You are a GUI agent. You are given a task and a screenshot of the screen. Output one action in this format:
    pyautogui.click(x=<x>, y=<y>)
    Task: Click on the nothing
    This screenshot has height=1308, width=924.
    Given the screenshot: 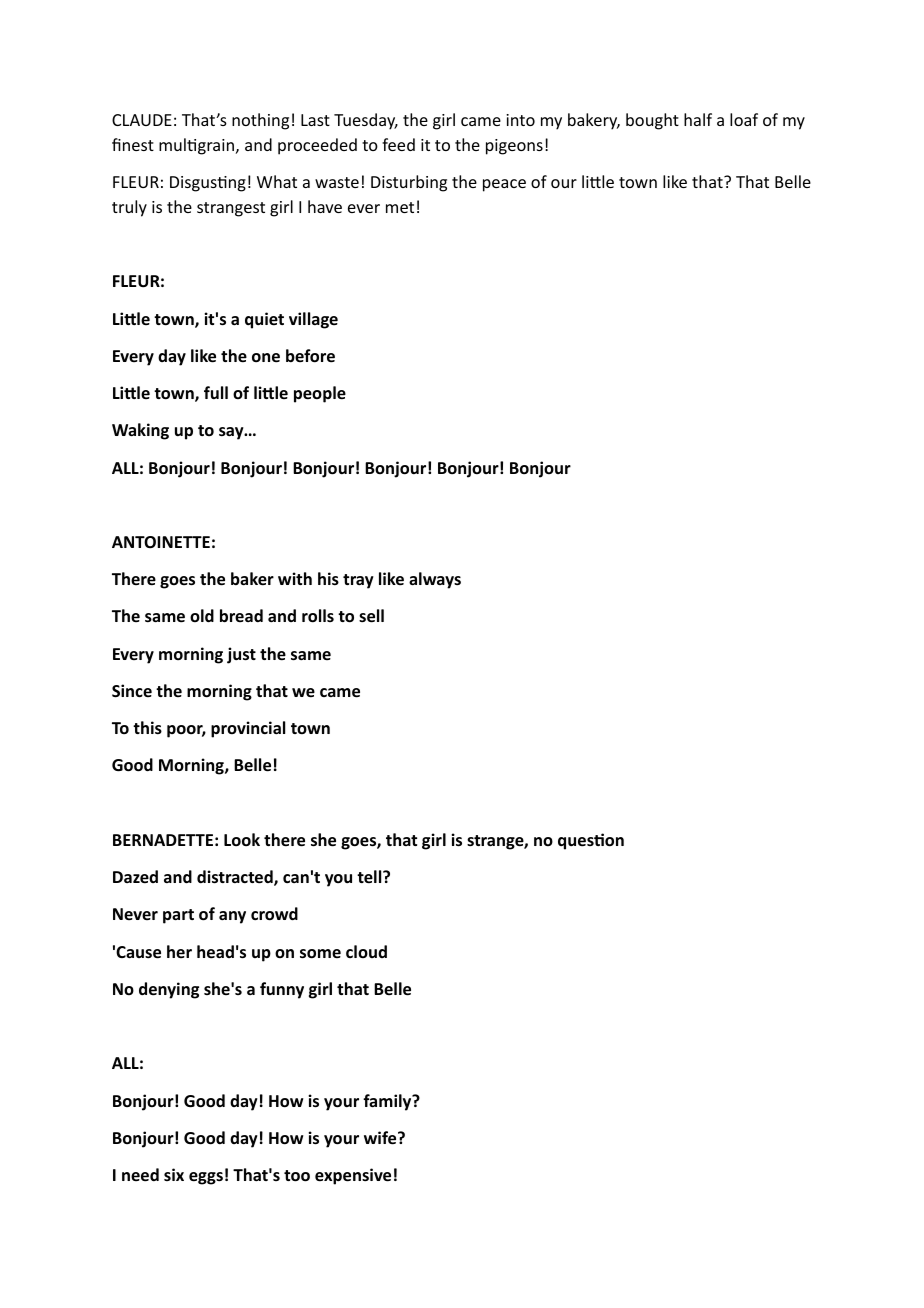 What is the action you would take?
    pyautogui.click(x=260, y=121)
